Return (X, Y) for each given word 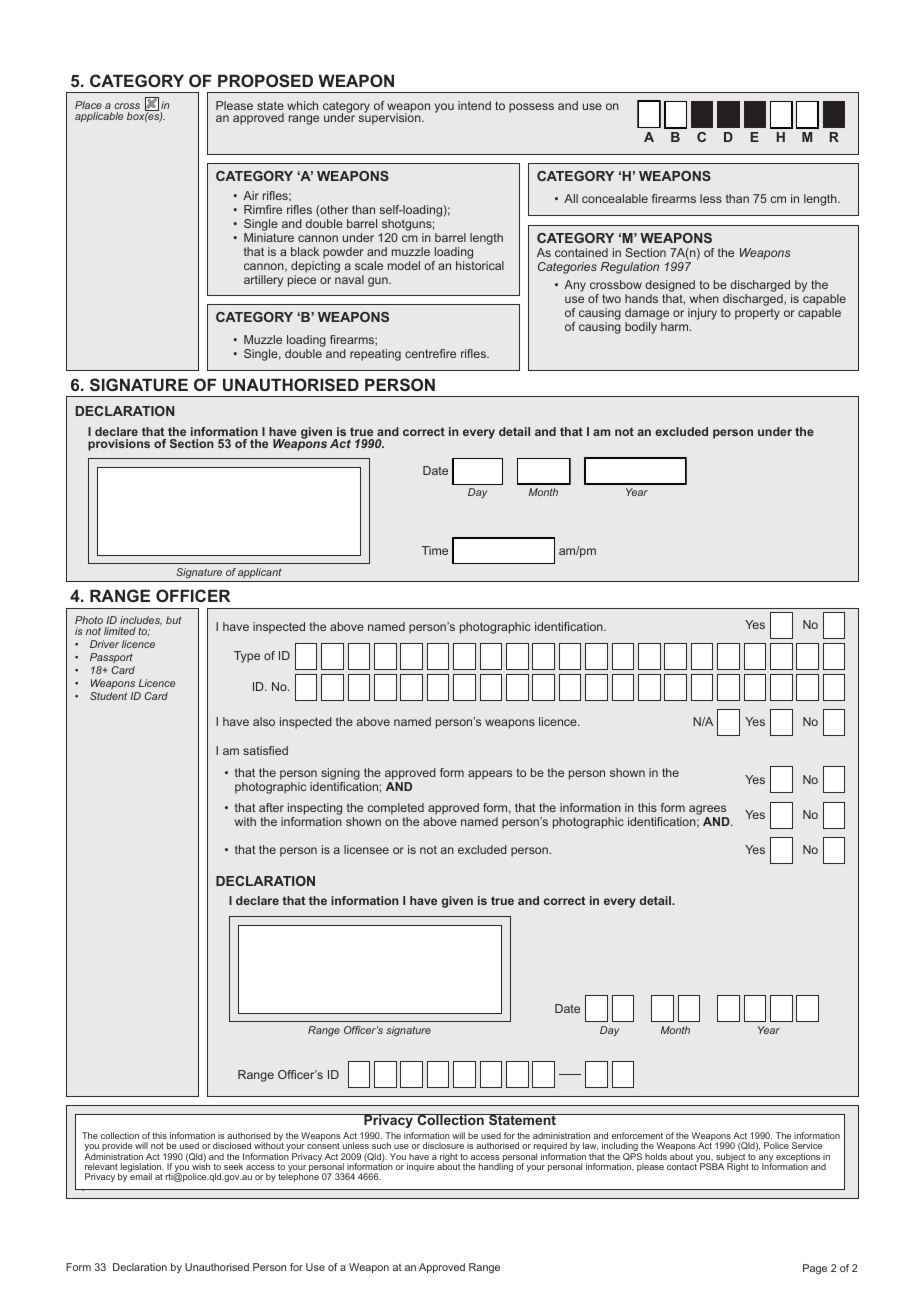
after (271, 807)
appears (490, 775)
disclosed (232, 1145)
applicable (99, 117)
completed (396, 809)
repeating (375, 355)
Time (435, 550)
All (571, 198)
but (174, 620)
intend (474, 105)
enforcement (637, 1135)
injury (702, 314)
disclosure (443, 1145)
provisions (119, 445)
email (141, 1176)
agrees (707, 810)
